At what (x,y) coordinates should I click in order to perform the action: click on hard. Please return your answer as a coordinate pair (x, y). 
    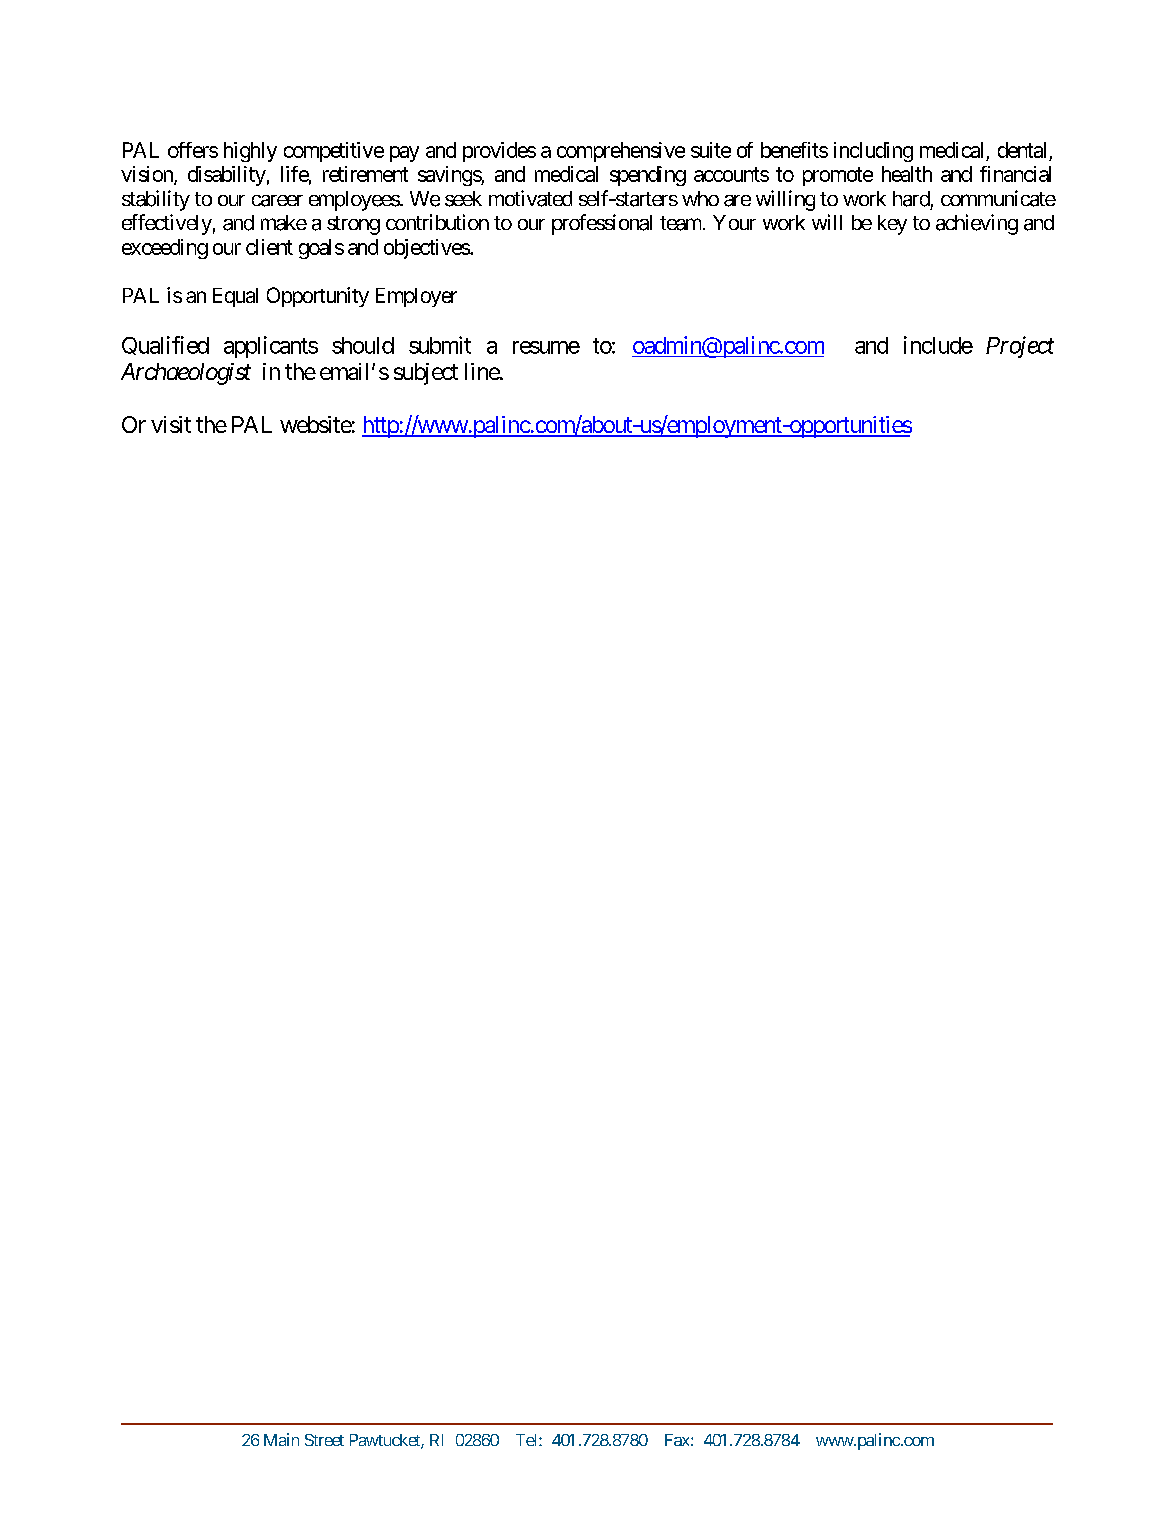
    Looking at the image, I should click on (911, 199).
